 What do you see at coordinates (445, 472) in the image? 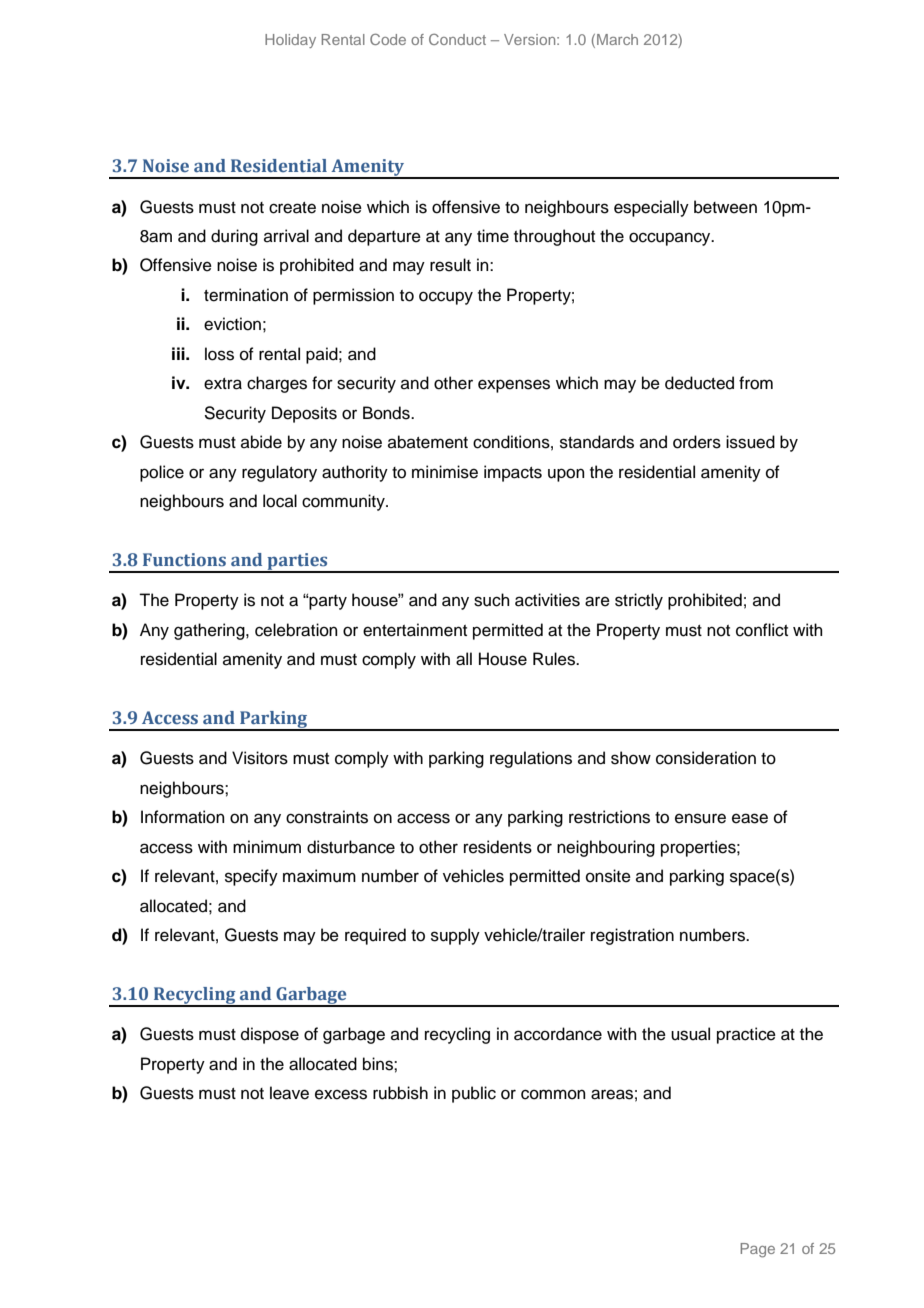
I see `minimise` at bounding box center [445, 472].
